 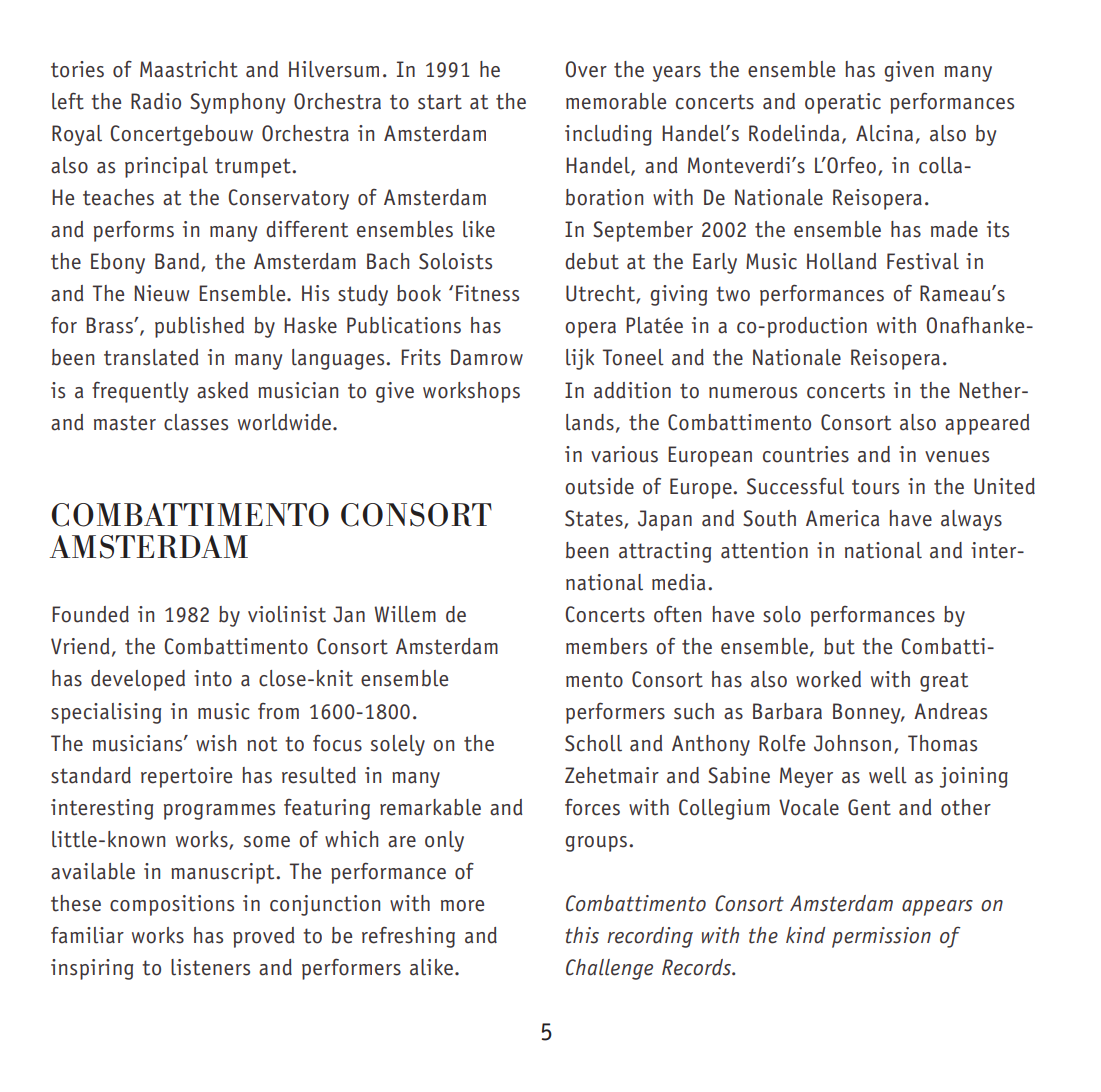 I want to click on this, so click(x=582, y=935).
